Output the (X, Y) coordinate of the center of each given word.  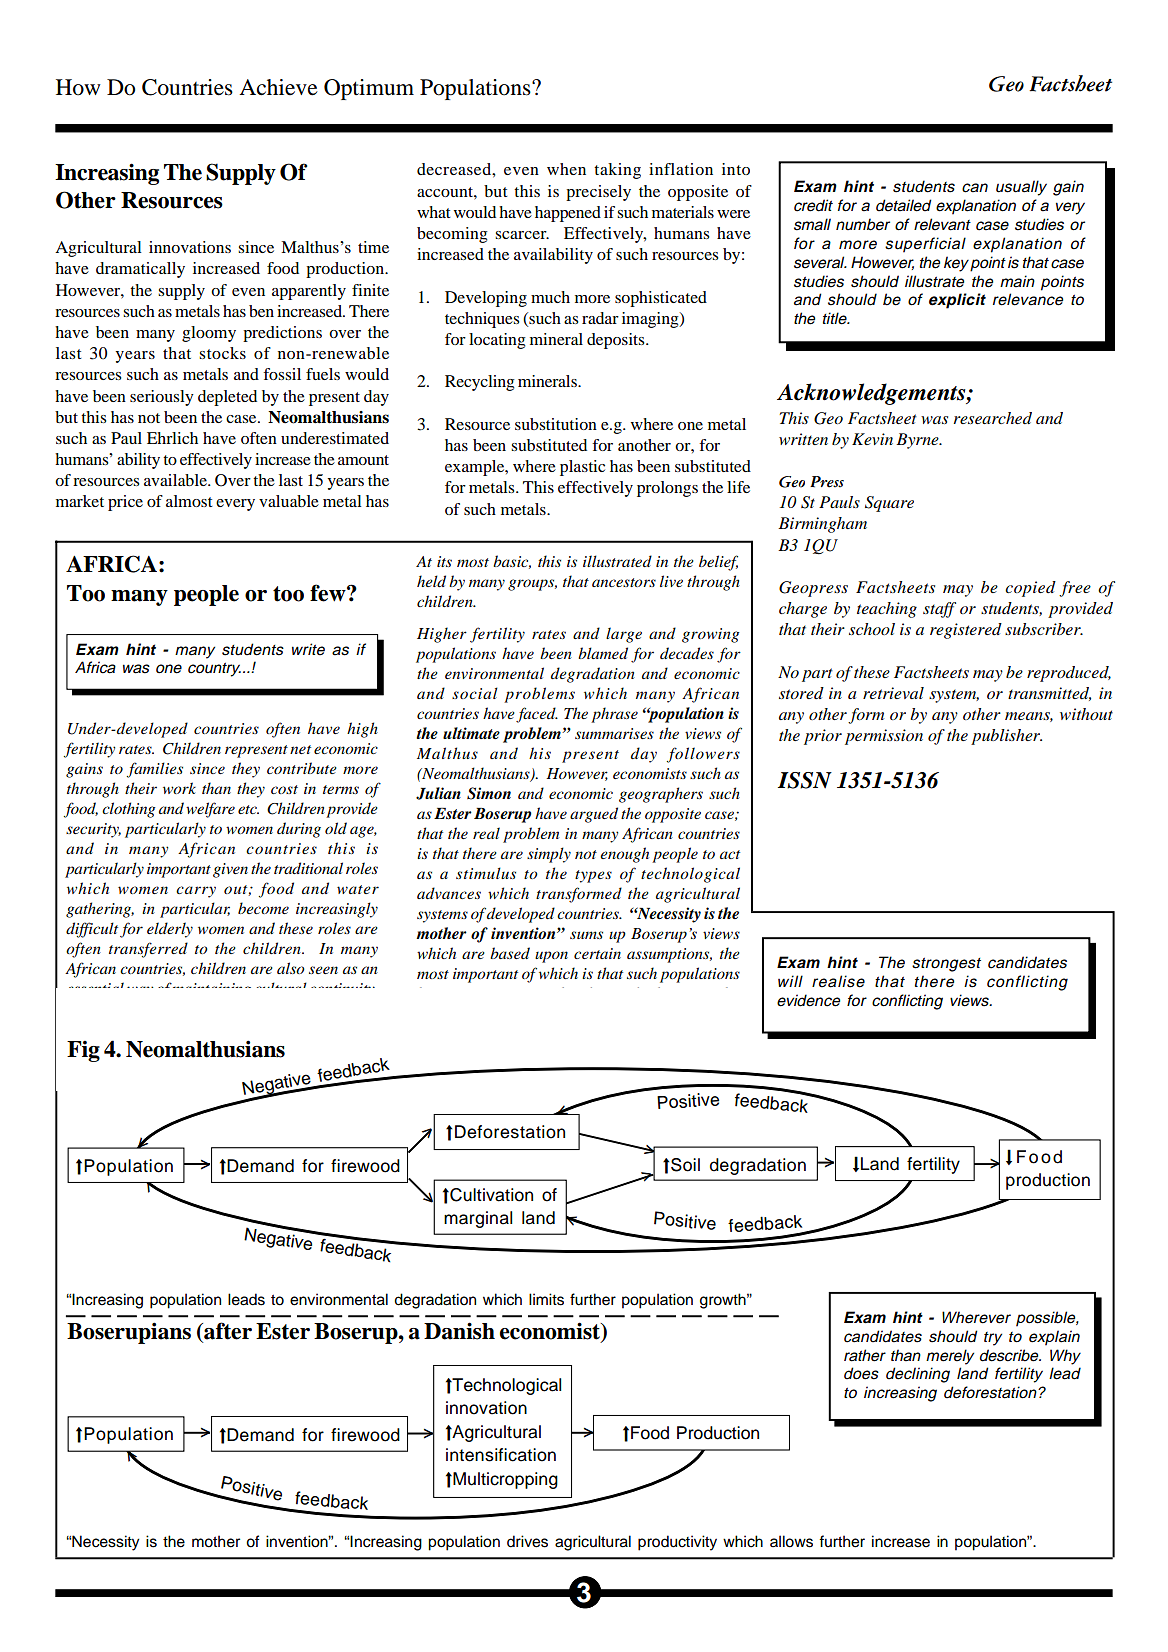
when (566, 169)
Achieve (278, 87)
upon (551, 957)
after (227, 1331)
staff (939, 610)
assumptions (669, 955)
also (291, 968)
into (736, 169)
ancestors (624, 582)
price (125, 503)
